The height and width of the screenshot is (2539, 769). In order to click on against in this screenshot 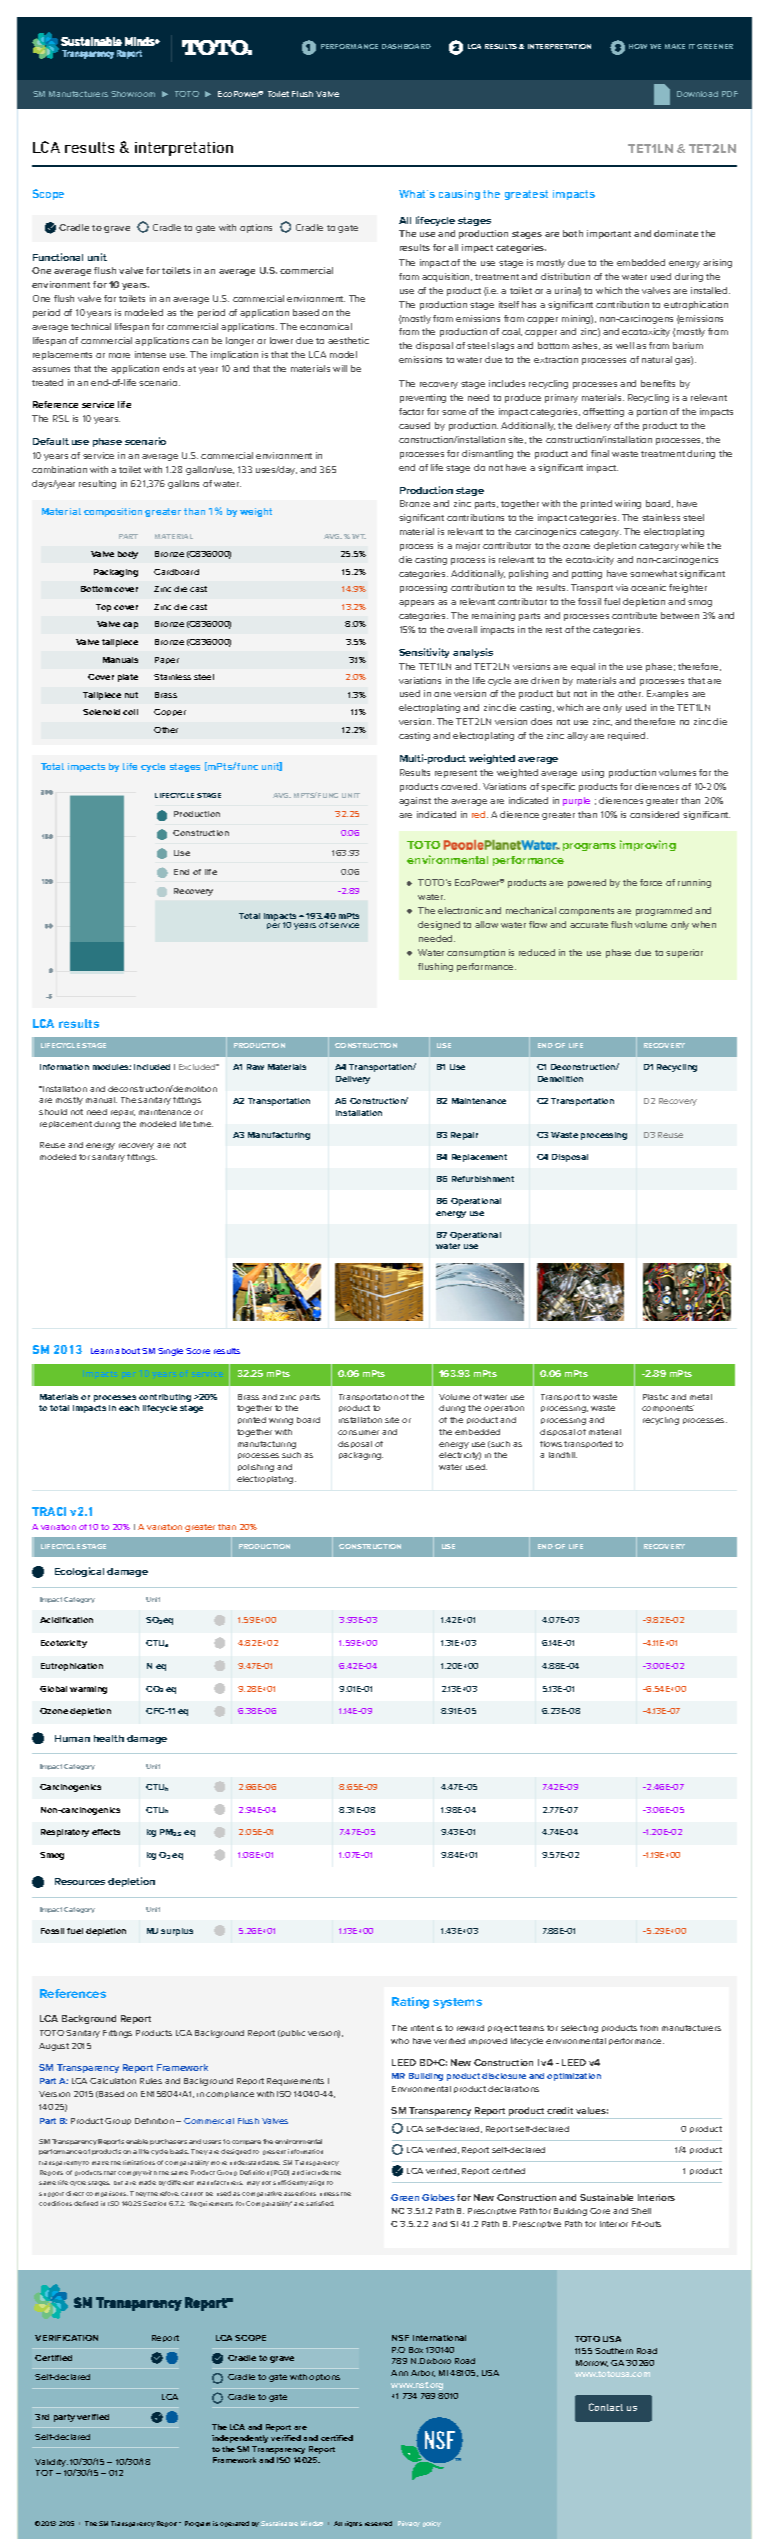, I will do `click(415, 801)`.
